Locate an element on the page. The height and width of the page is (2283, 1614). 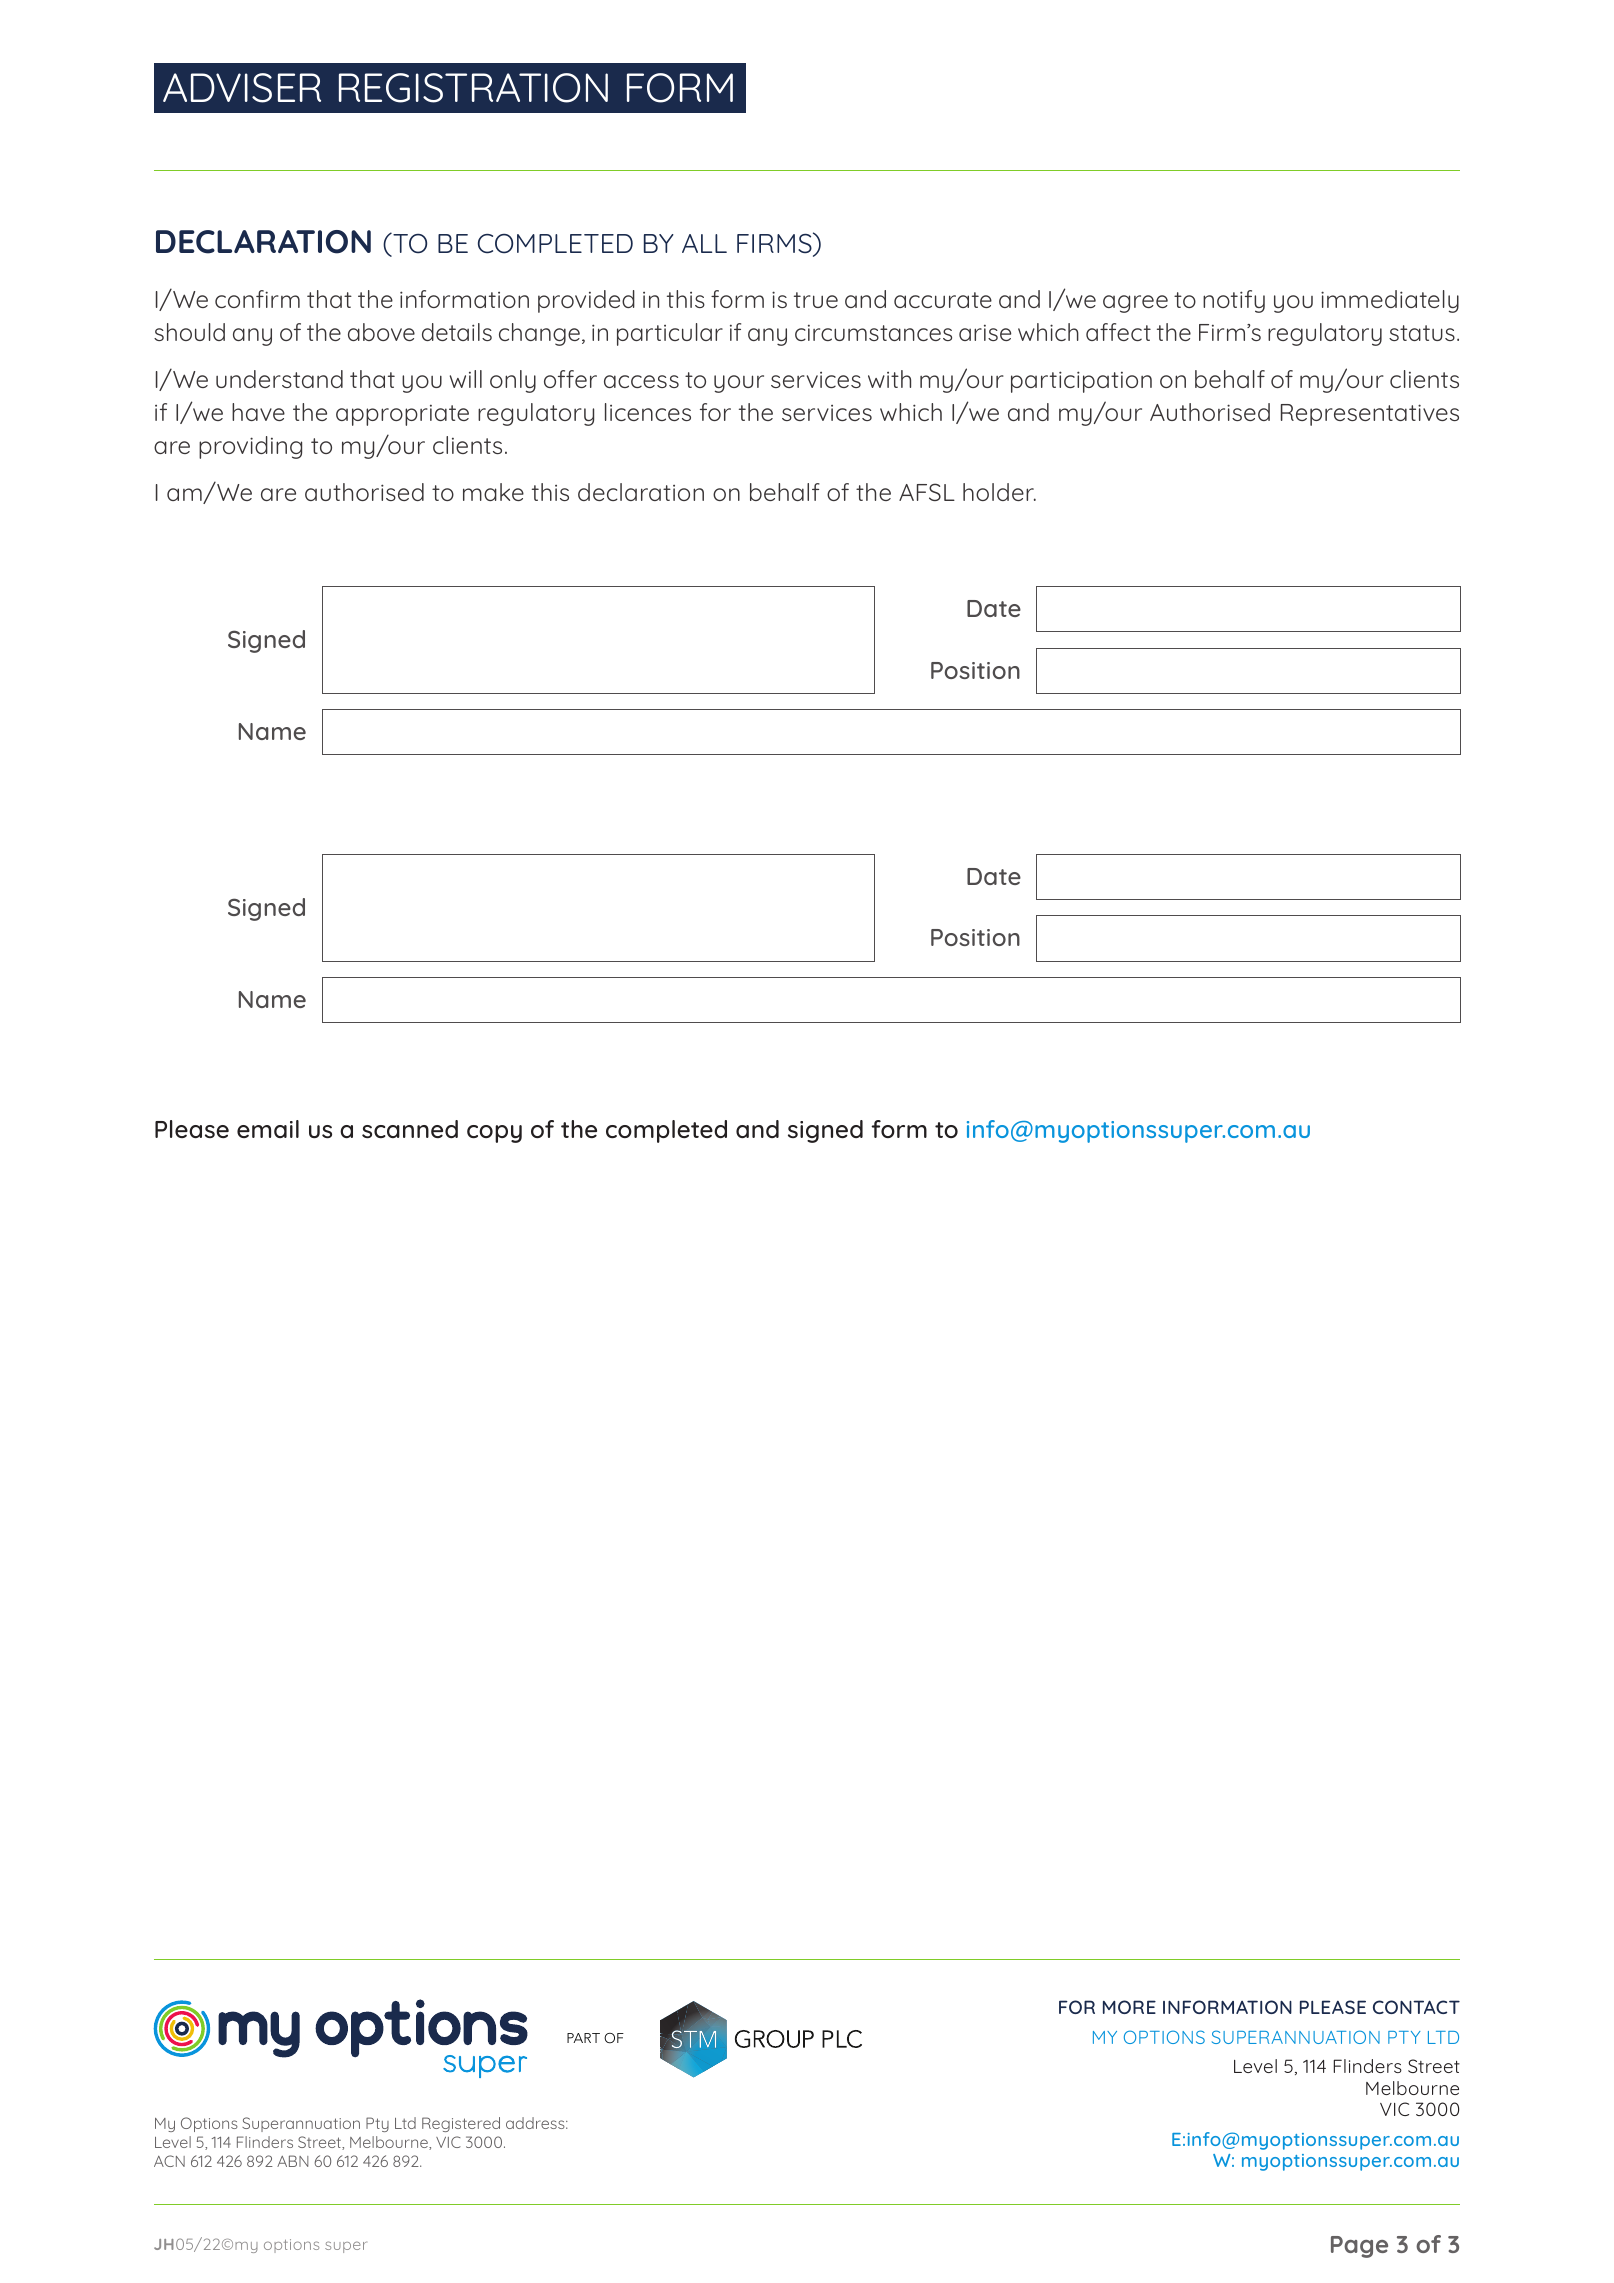
ABN is located at coordinates (293, 2161).
